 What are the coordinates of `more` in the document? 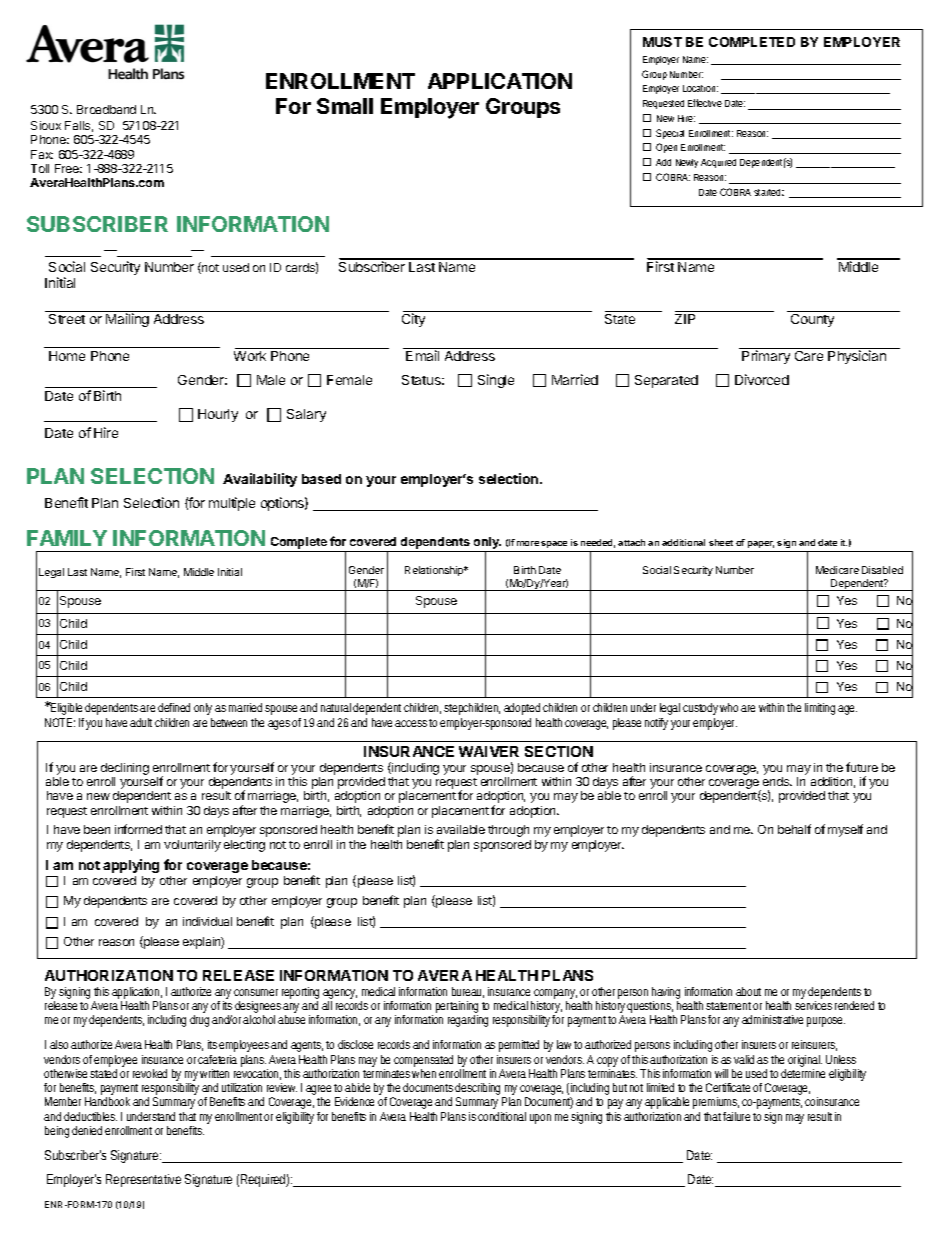 It's located at (528, 543).
